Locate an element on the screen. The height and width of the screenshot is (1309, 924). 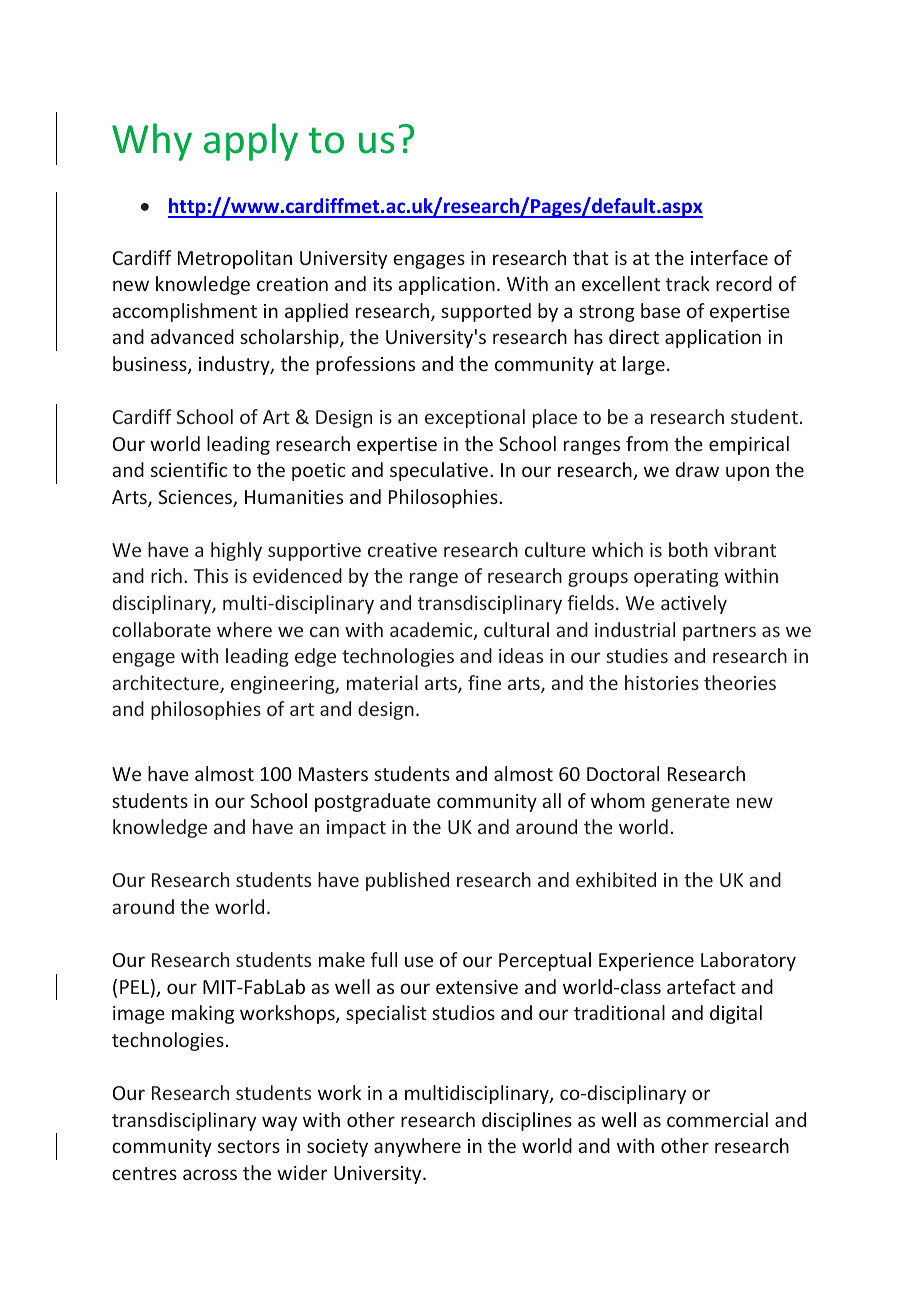
its is located at coordinates (382, 284).
